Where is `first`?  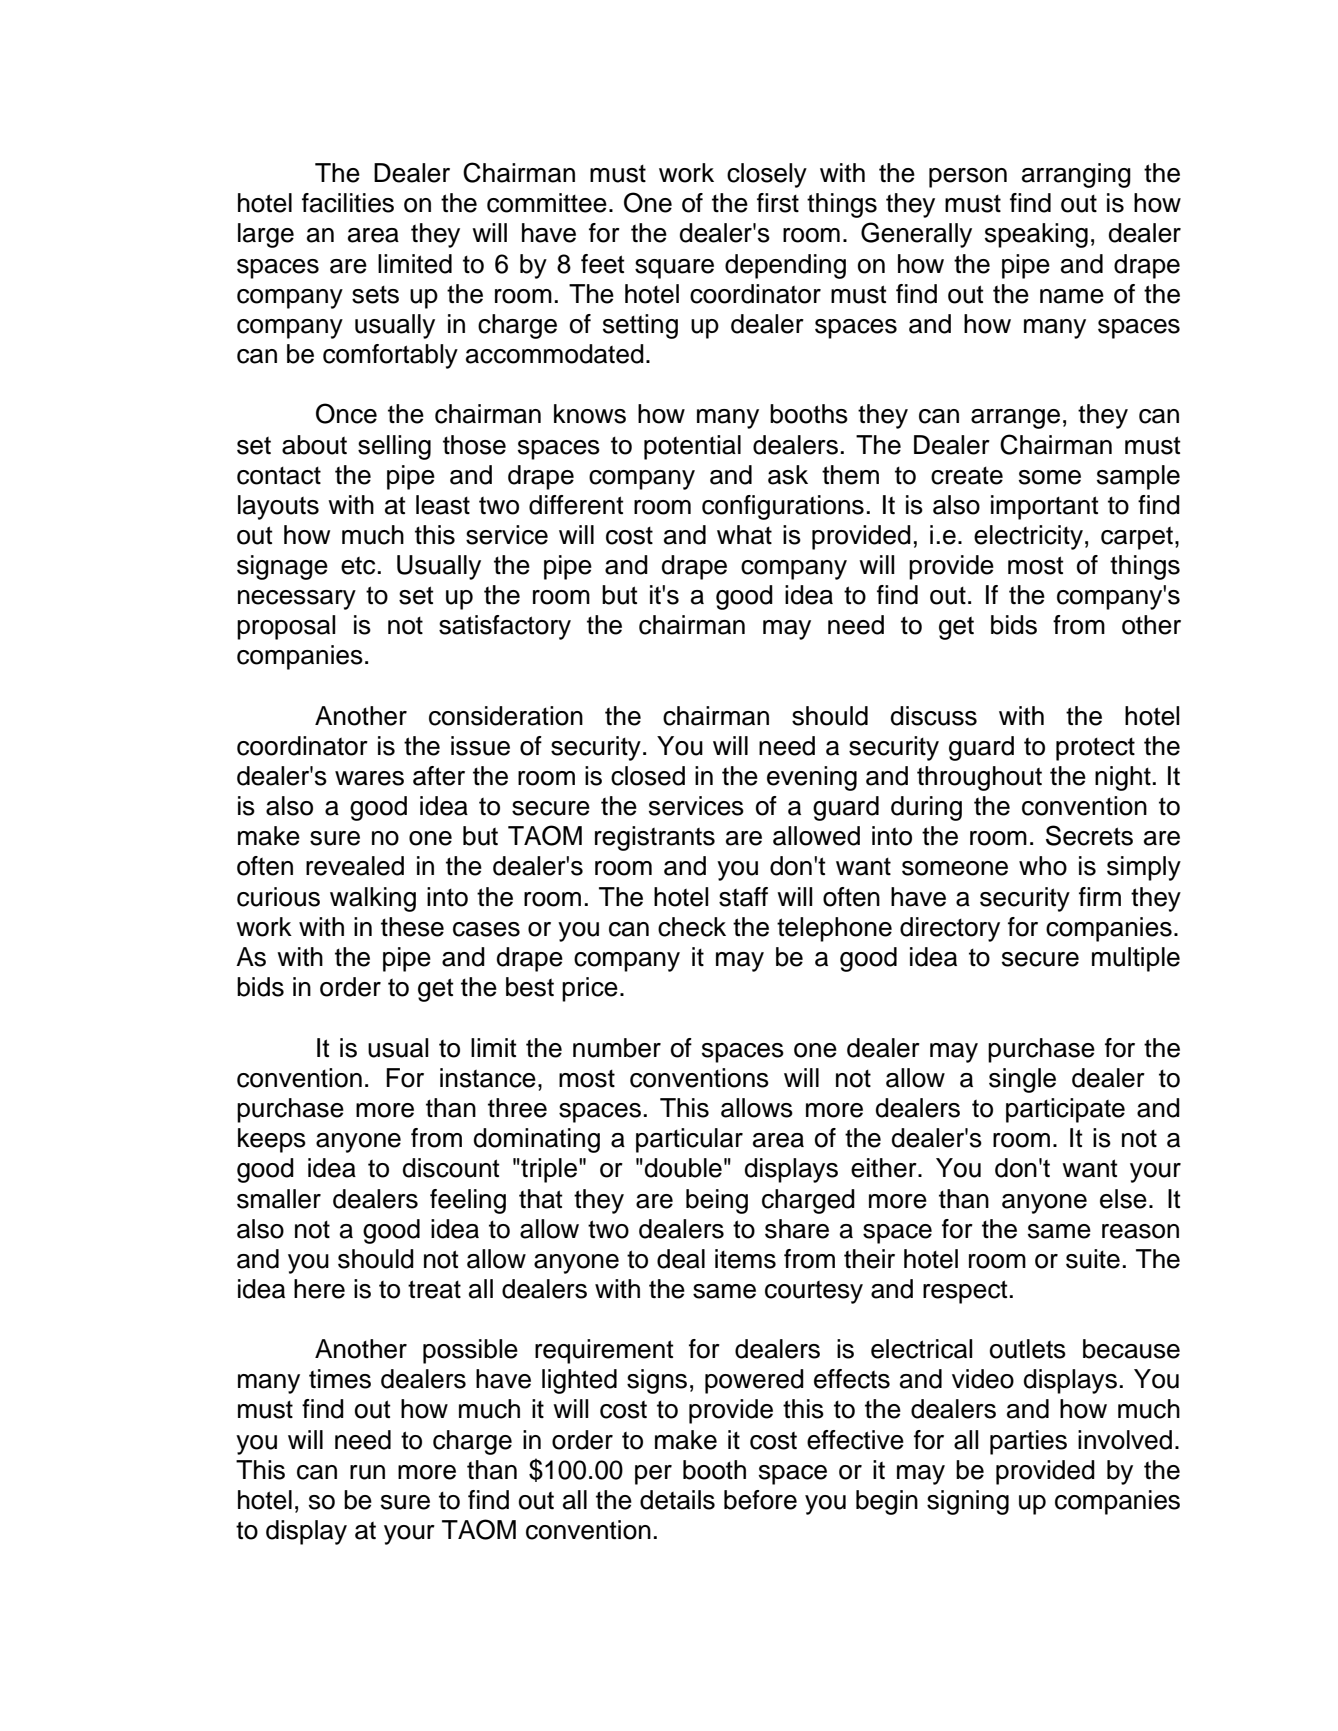 first is located at coordinates (778, 203).
